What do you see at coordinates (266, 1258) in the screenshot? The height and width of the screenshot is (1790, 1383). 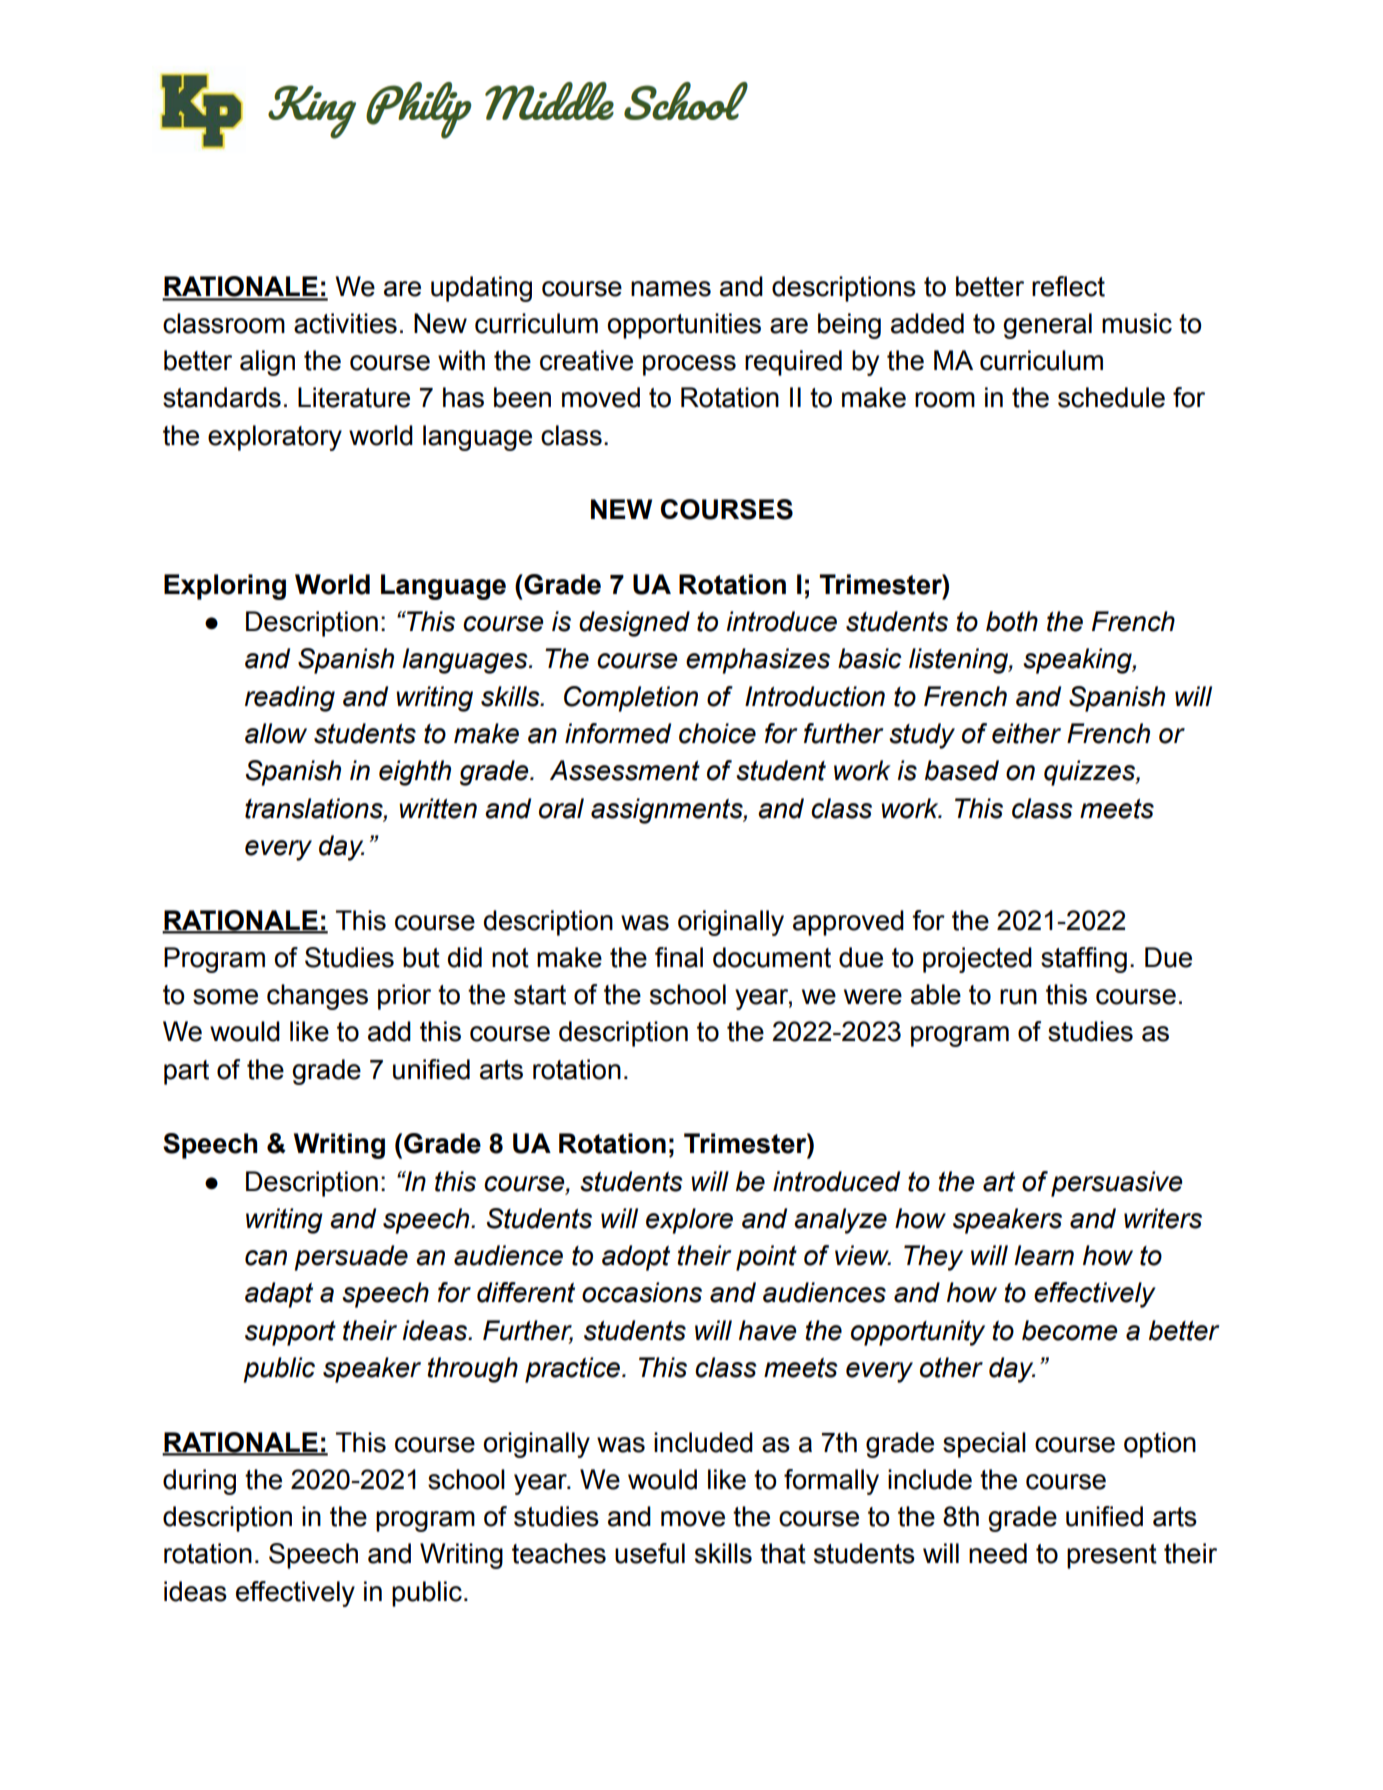 I see `can` at bounding box center [266, 1258].
